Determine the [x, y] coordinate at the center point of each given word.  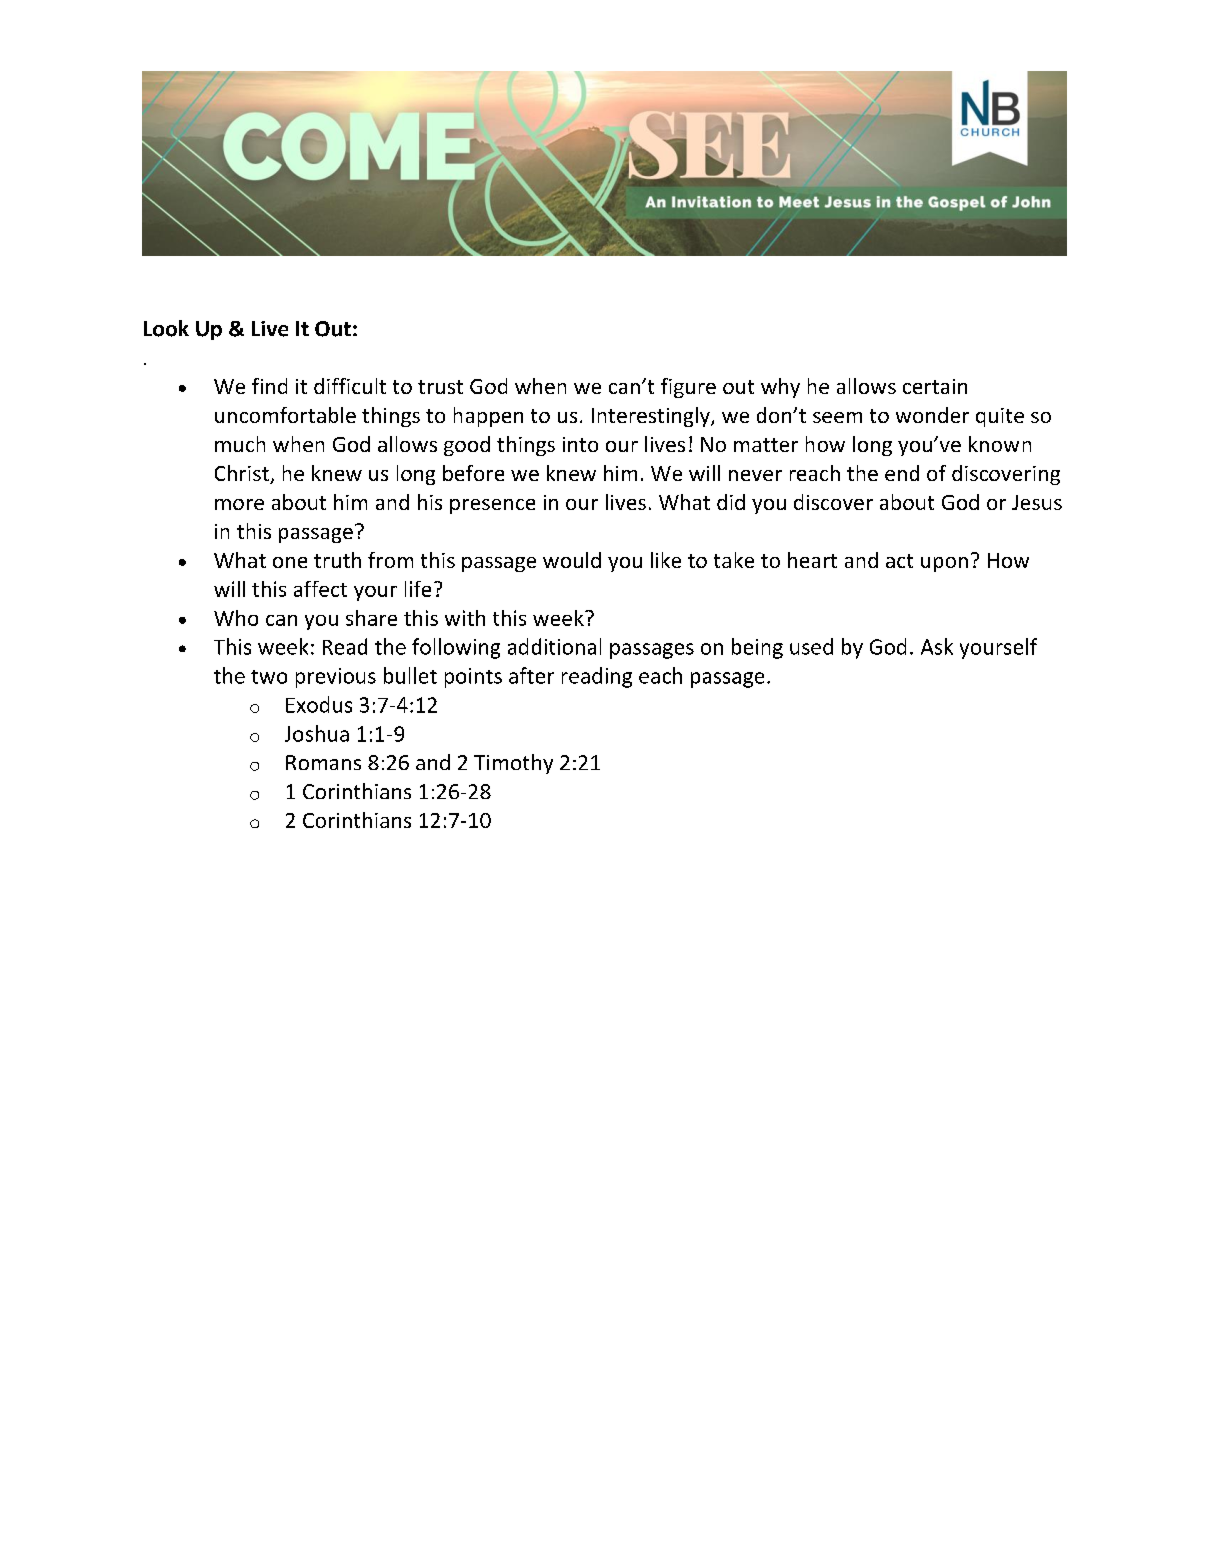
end [902, 473]
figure [688, 388]
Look [166, 328]
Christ [243, 474]
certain [935, 386]
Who [236, 618]
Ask [937, 646]
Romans [323, 762]
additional [554, 646]
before [473, 473]
